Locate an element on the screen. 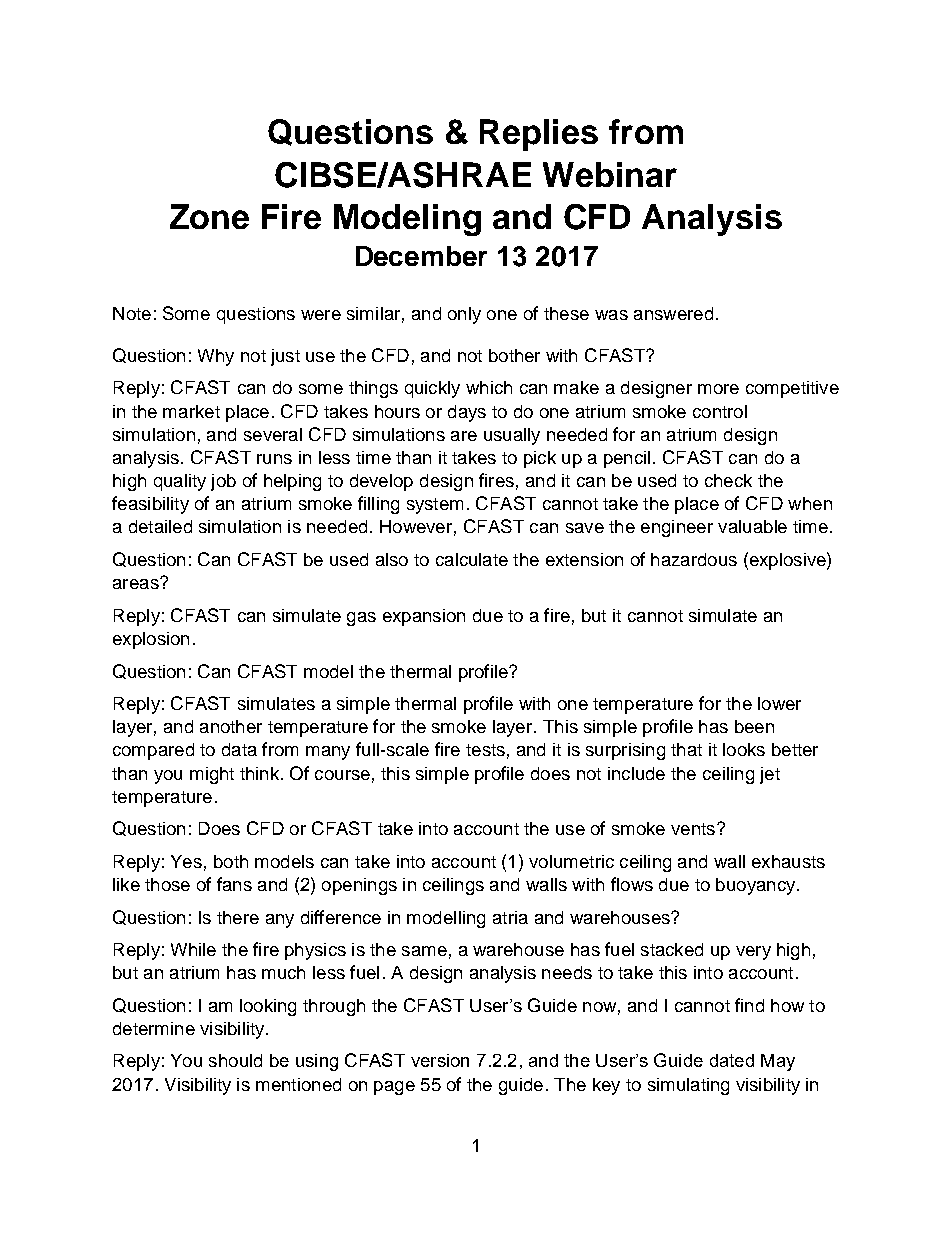 Image resolution: width=952 pixels, height=1233 pixels. another is located at coordinates (231, 726).
